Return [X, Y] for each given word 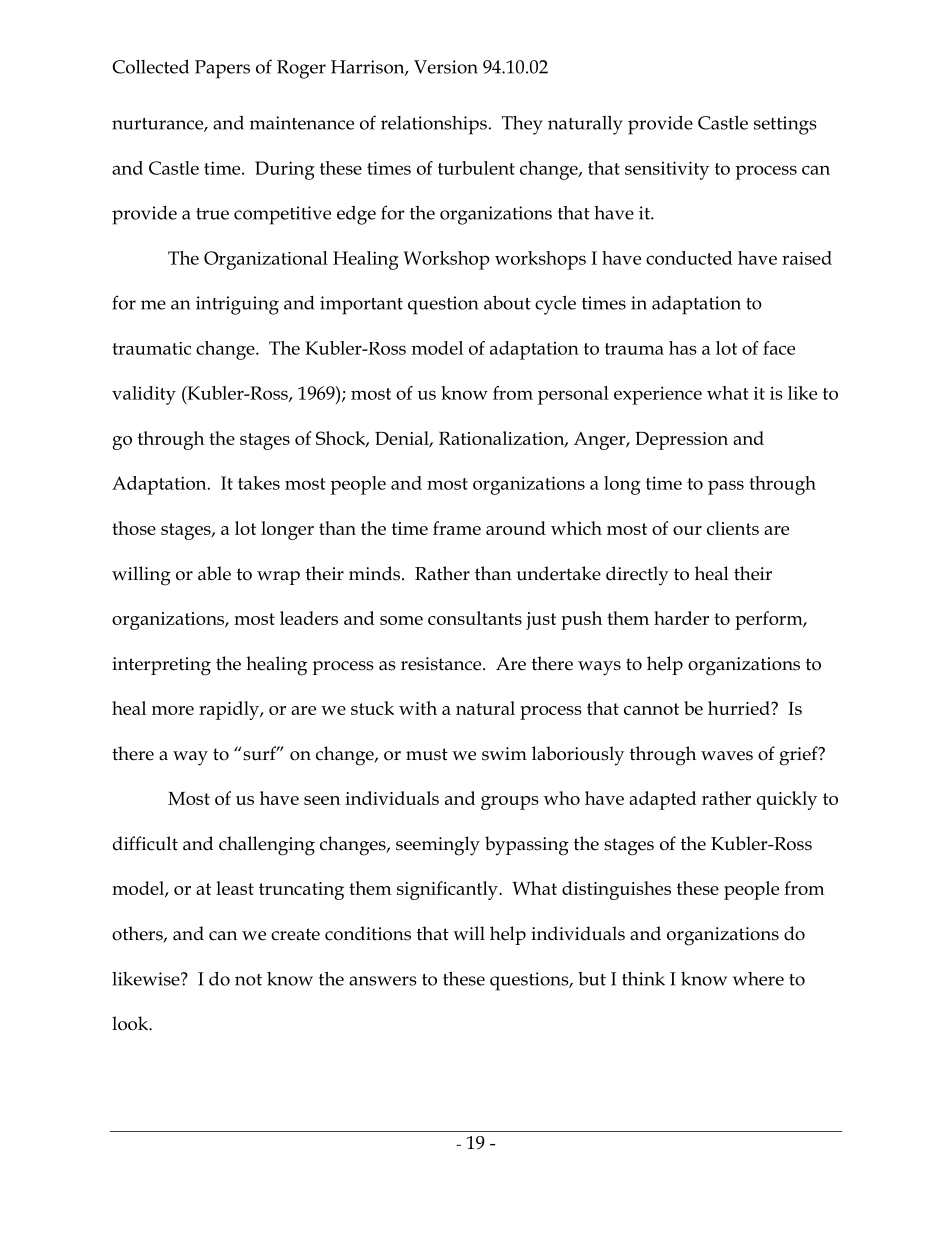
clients [733, 528]
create [295, 934]
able [214, 573]
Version [446, 67]
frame [457, 528]
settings [785, 125]
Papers [222, 69]
